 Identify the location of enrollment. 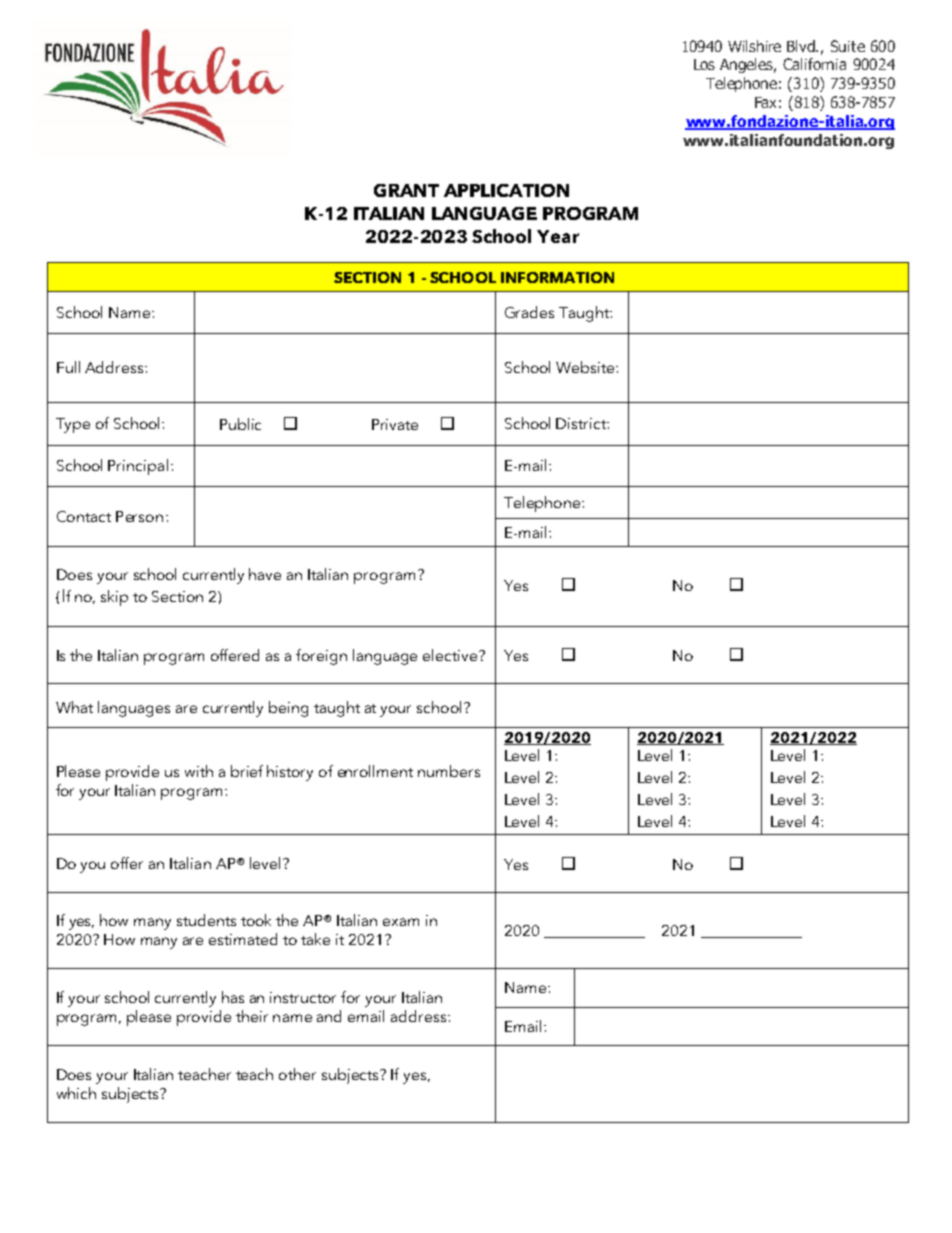
(375, 771).
